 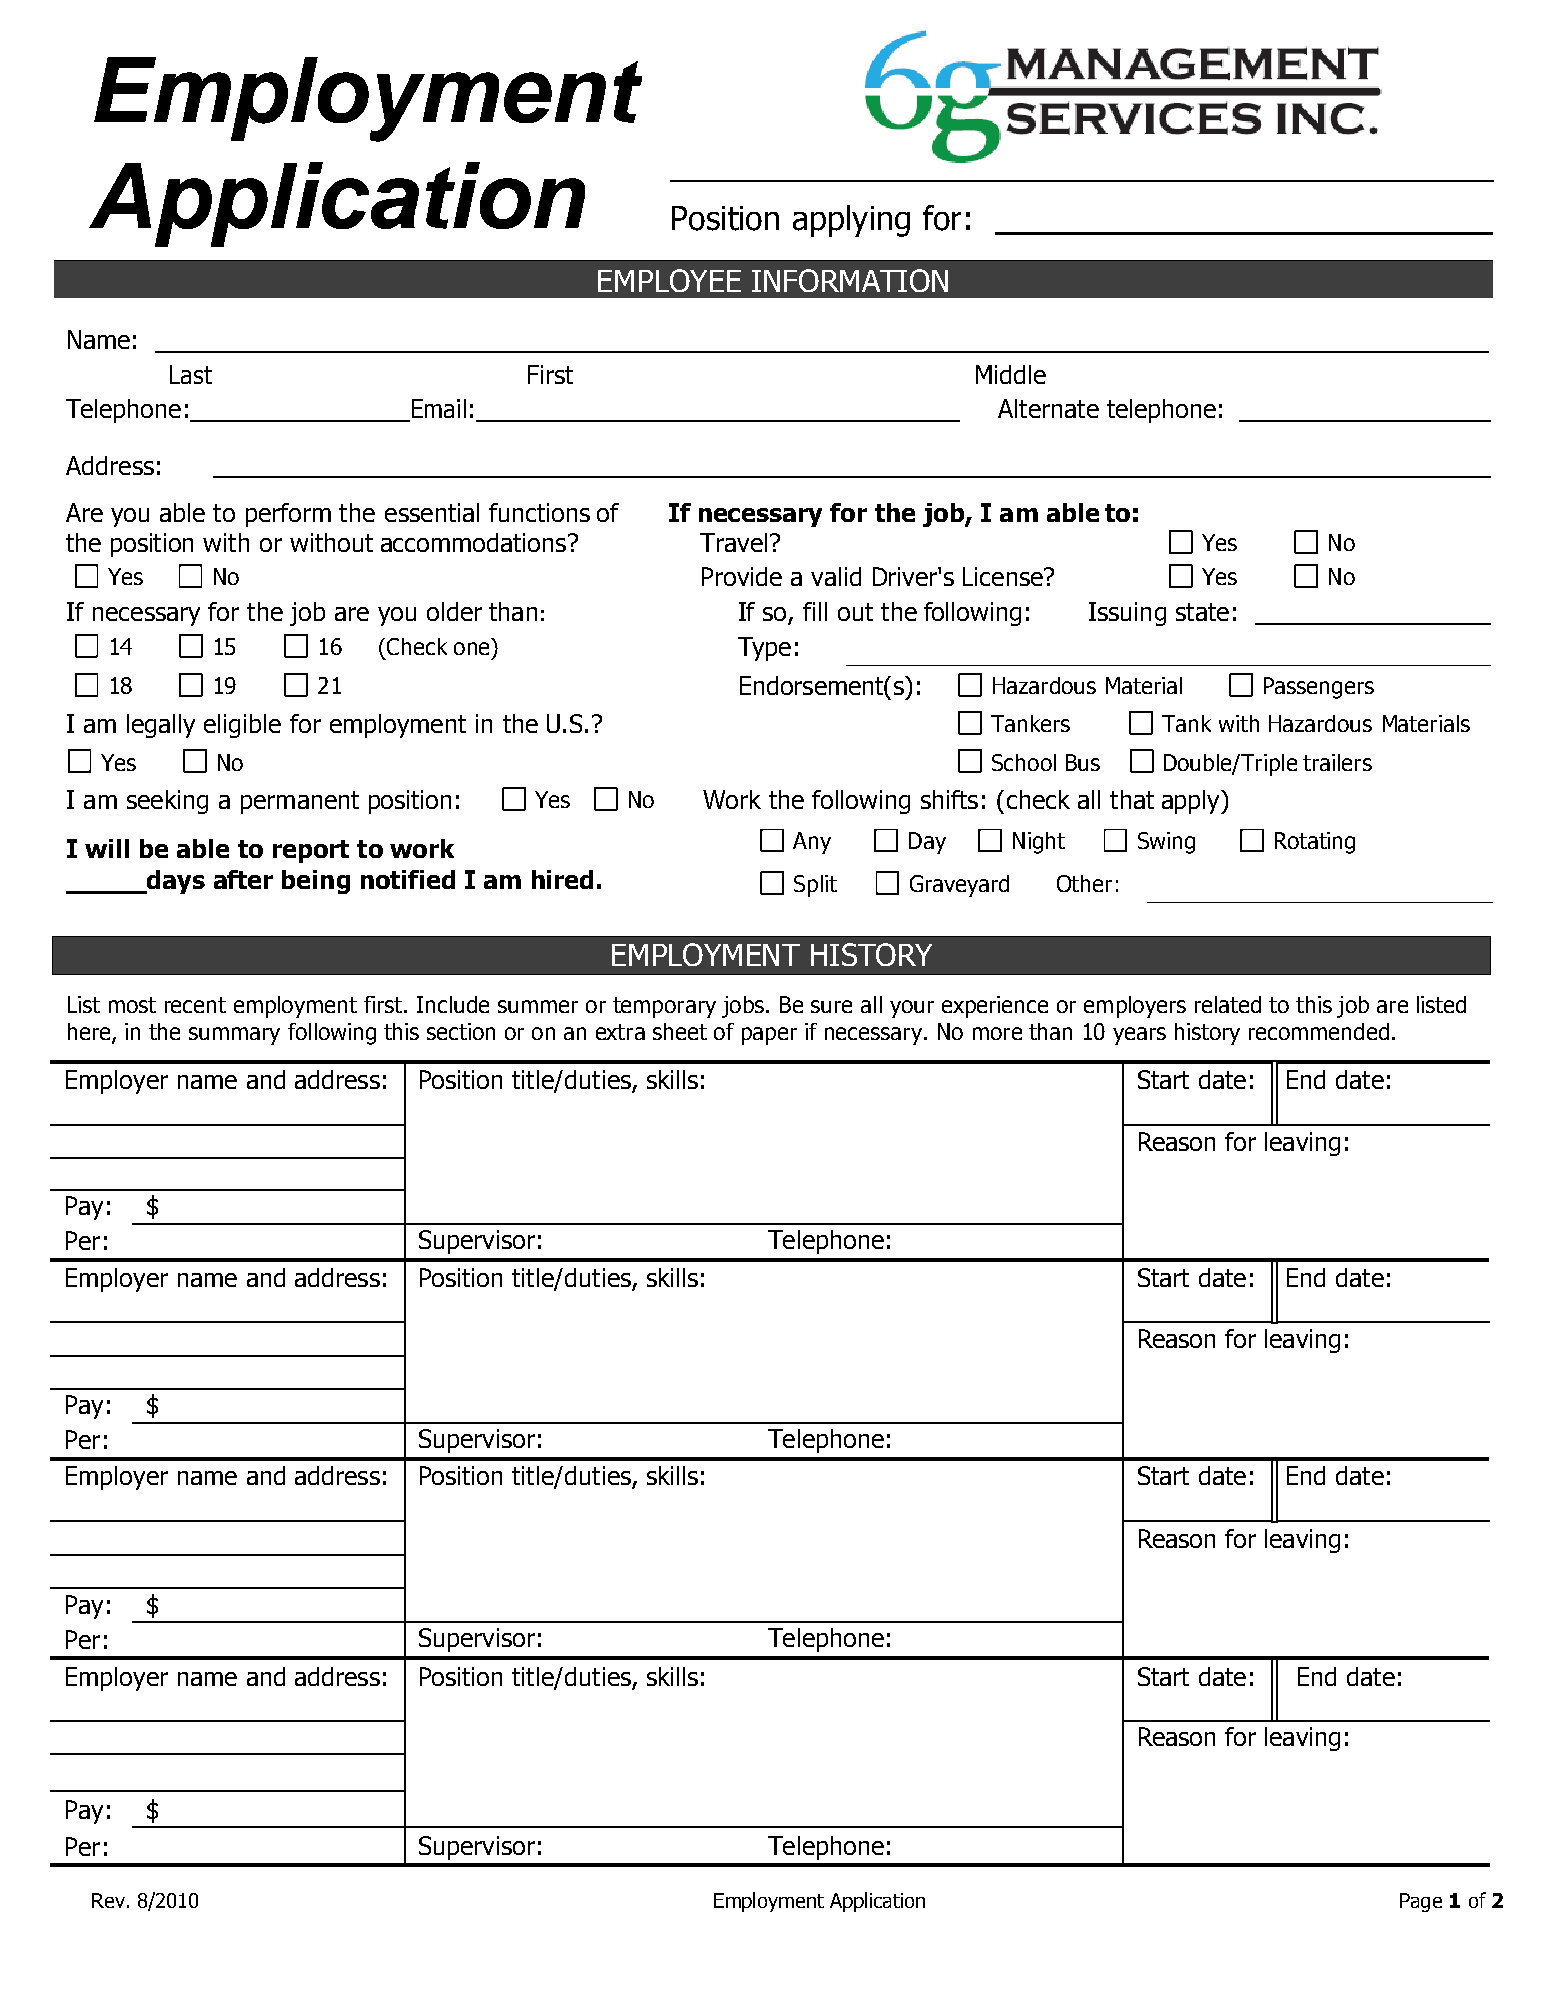 I want to click on recommended, so click(x=1319, y=1031).
